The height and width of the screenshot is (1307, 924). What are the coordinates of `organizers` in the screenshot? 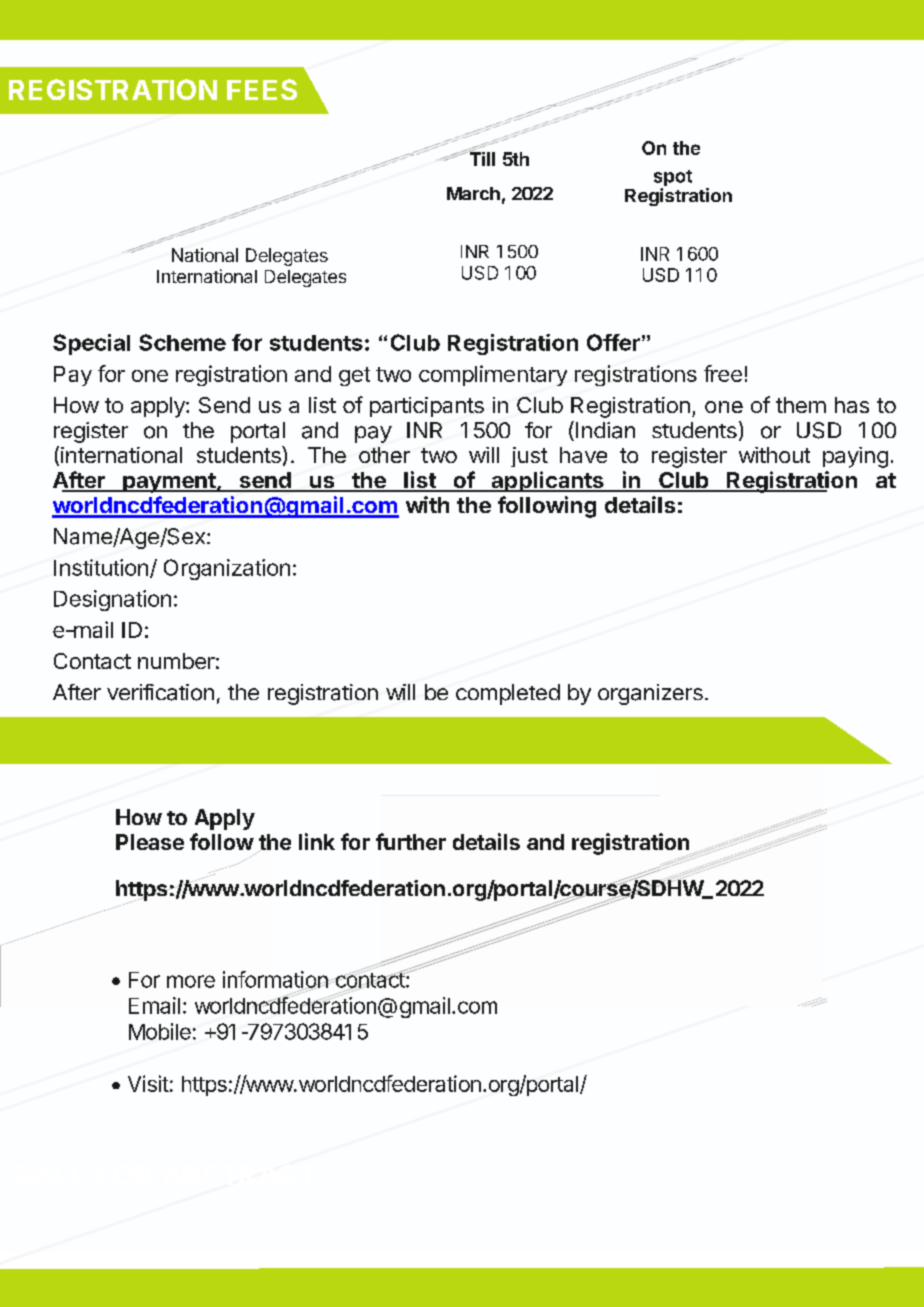 It's located at (650, 694).
